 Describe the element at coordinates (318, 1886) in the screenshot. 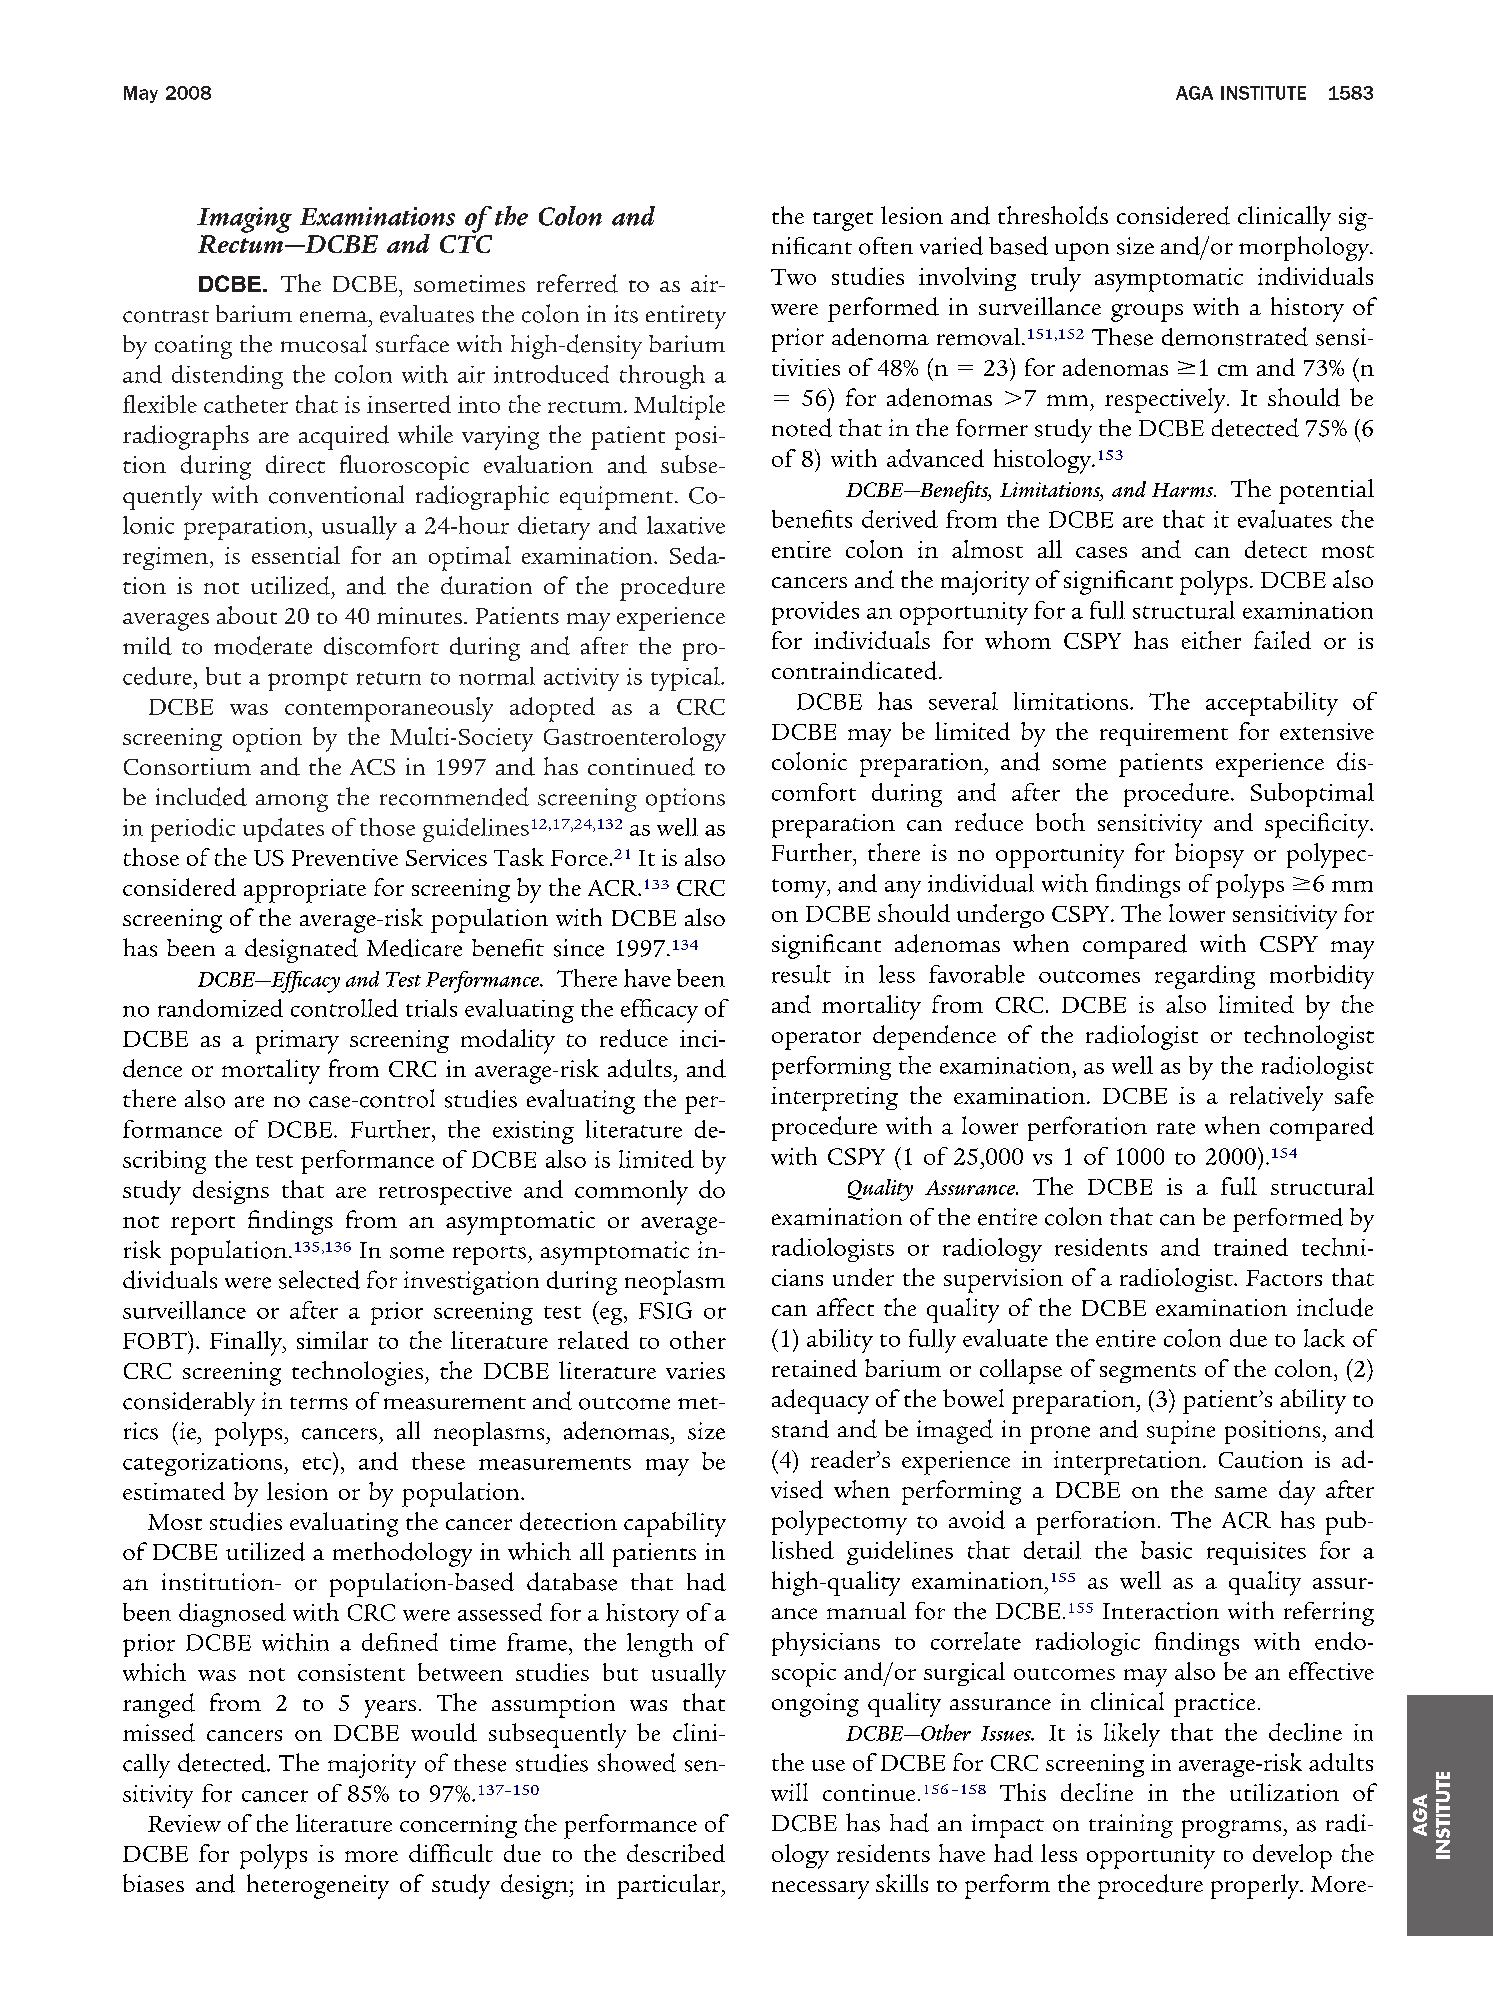

I see `heterogeneity` at that location.
